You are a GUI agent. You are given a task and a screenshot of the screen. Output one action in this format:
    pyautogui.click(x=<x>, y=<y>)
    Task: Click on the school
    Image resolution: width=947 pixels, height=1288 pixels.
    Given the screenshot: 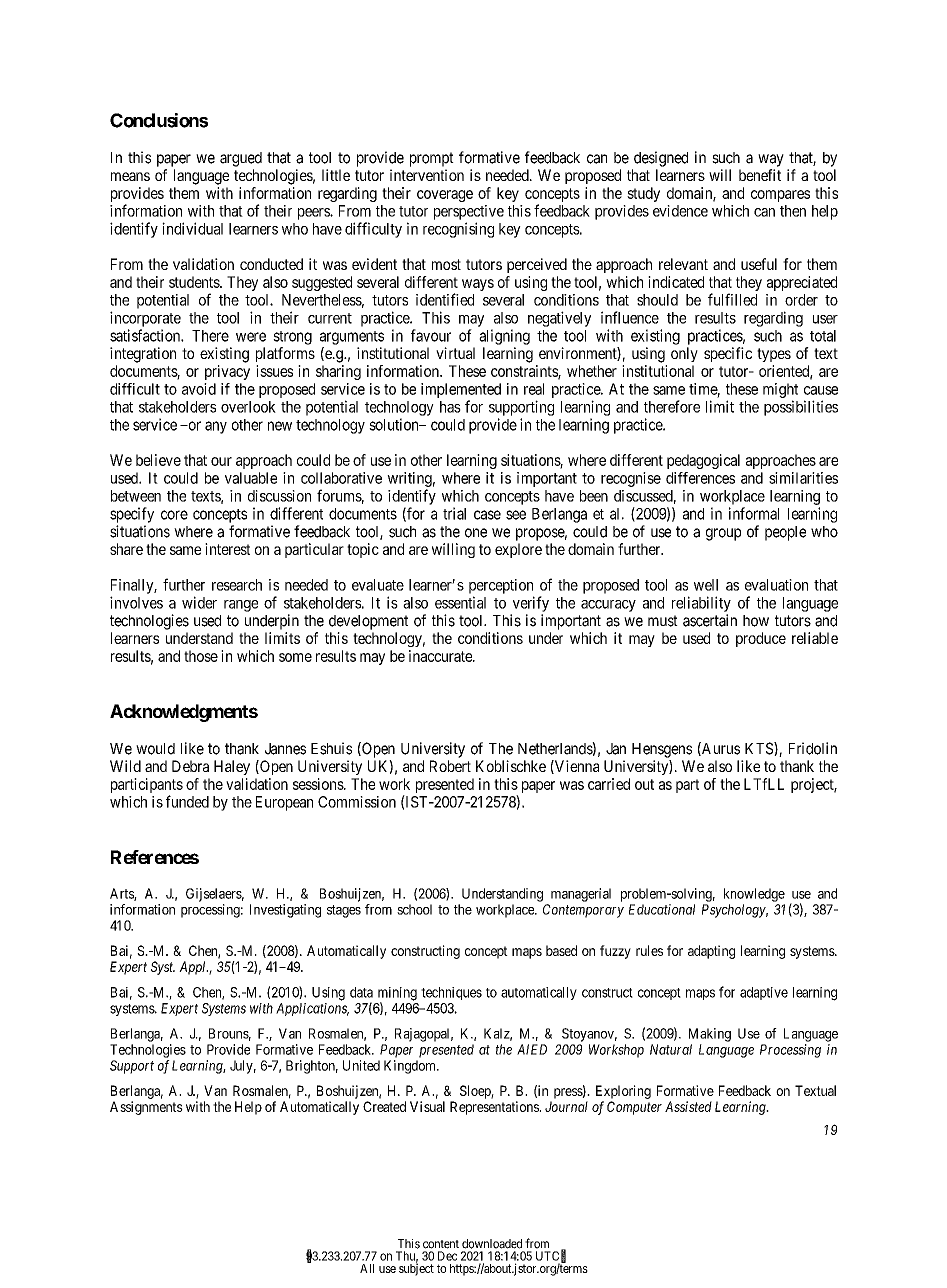 What is the action you would take?
    pyautogui.click(x=414, y=909)
